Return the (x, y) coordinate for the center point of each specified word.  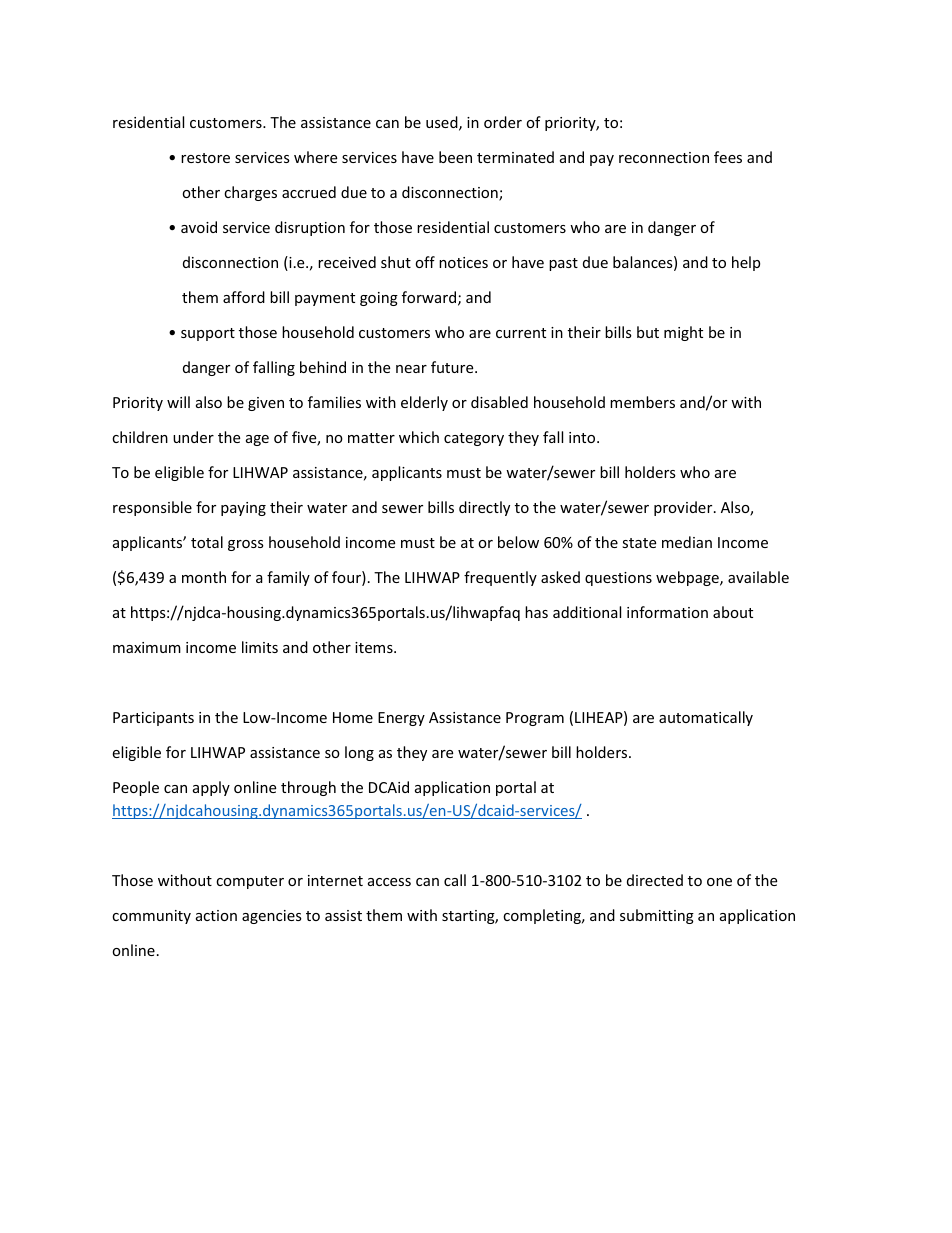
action (216, 915)
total (207, 542)
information (667, 612)
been (455, 157)
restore (205, 158)
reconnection (664, 157)
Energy (401, 719)
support (208, 334)
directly (484, 508)
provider (684, 508)
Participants (153, 719)
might (683, 333)
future (453, 367)
